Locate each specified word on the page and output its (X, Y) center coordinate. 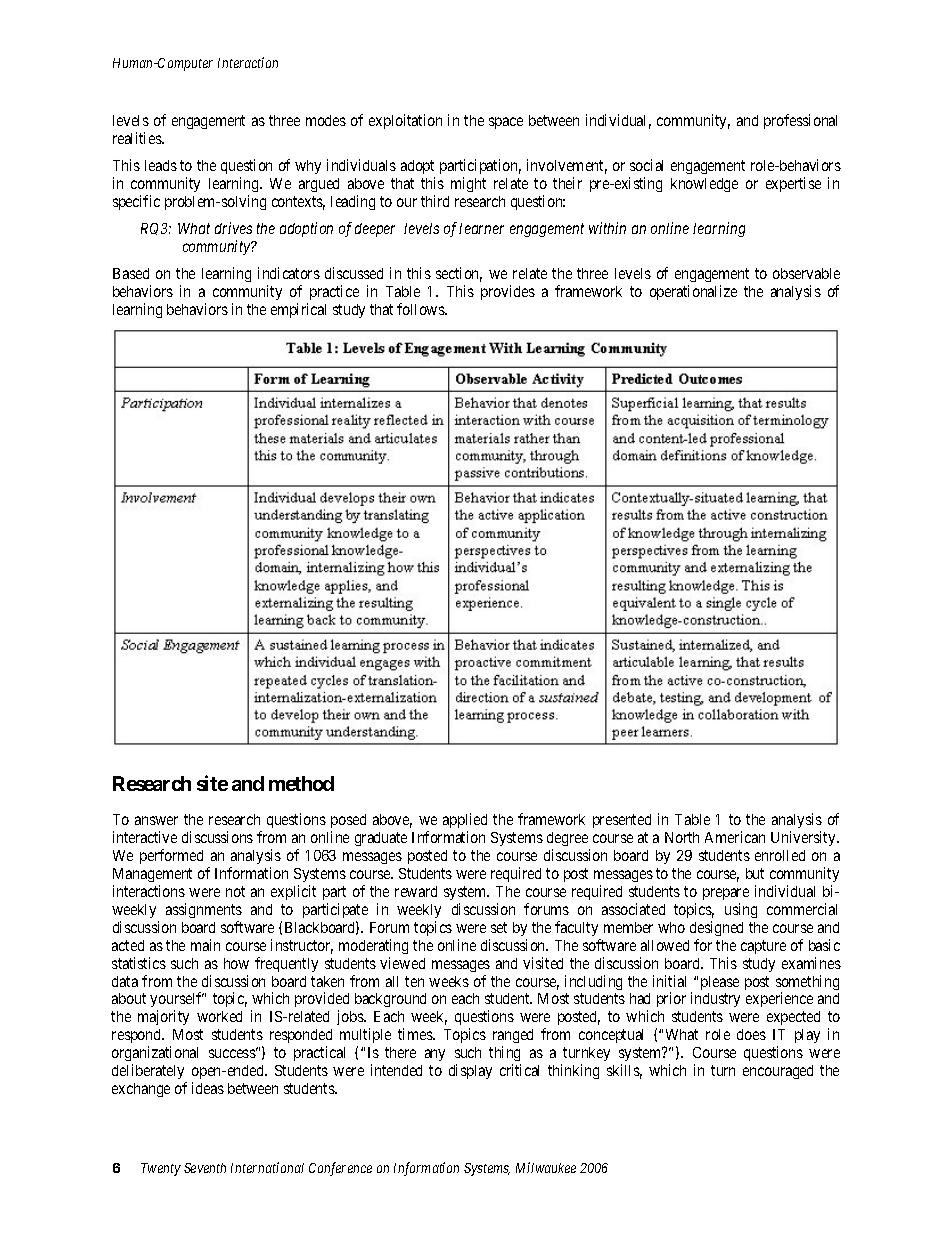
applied (465, 822)
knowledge (704, 185)
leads (161, 165)
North (682, 837)
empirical (298, 310)
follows (421, 309)
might (468, 184)
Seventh (205, 1168)
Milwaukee (546, 1167)
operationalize (693, 292)
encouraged (778, 1072)
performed (171, 856)
